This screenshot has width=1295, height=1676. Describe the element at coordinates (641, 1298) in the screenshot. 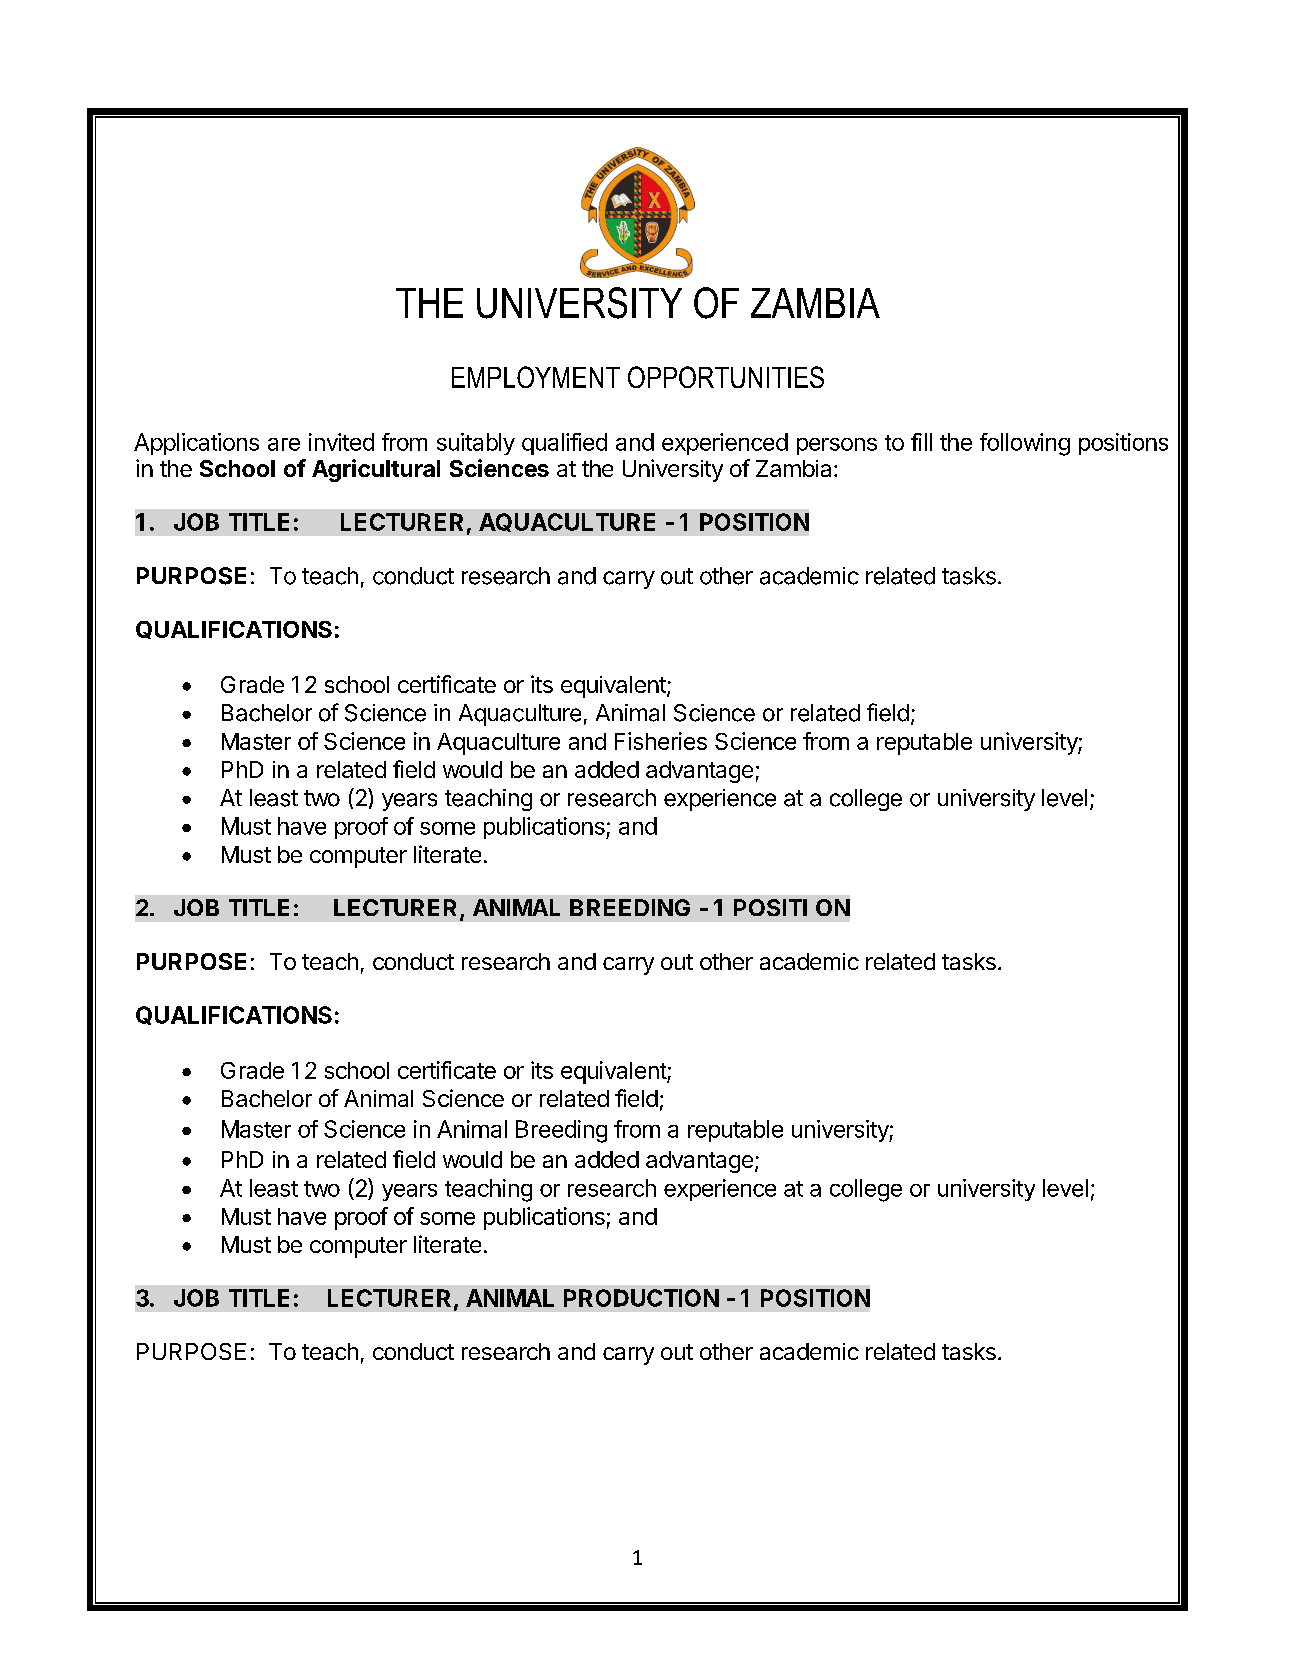

I see `PRODUCTION` at that location.
